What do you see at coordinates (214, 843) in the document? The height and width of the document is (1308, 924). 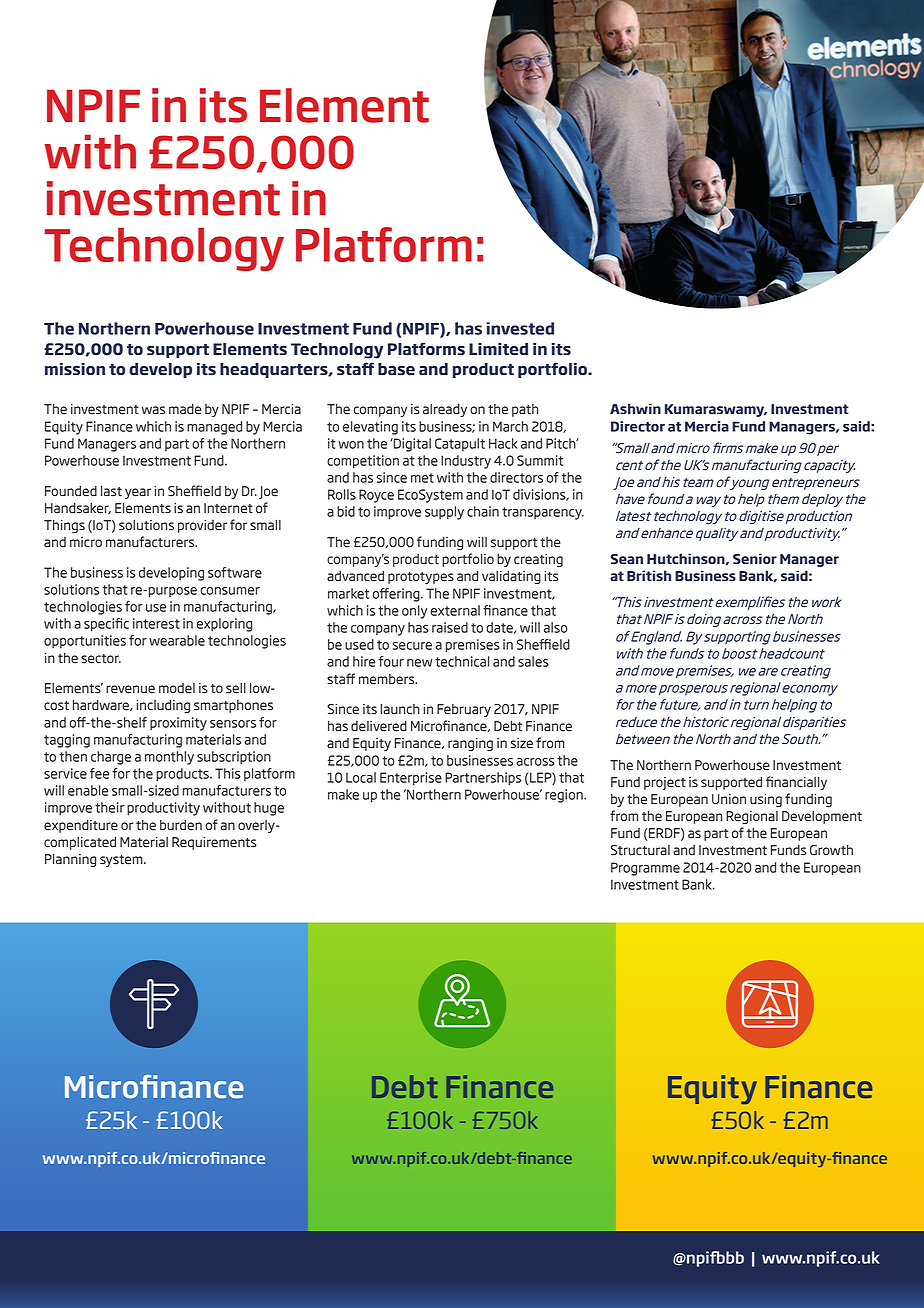 I see `Requirements` at bounding box center [214, 843].
